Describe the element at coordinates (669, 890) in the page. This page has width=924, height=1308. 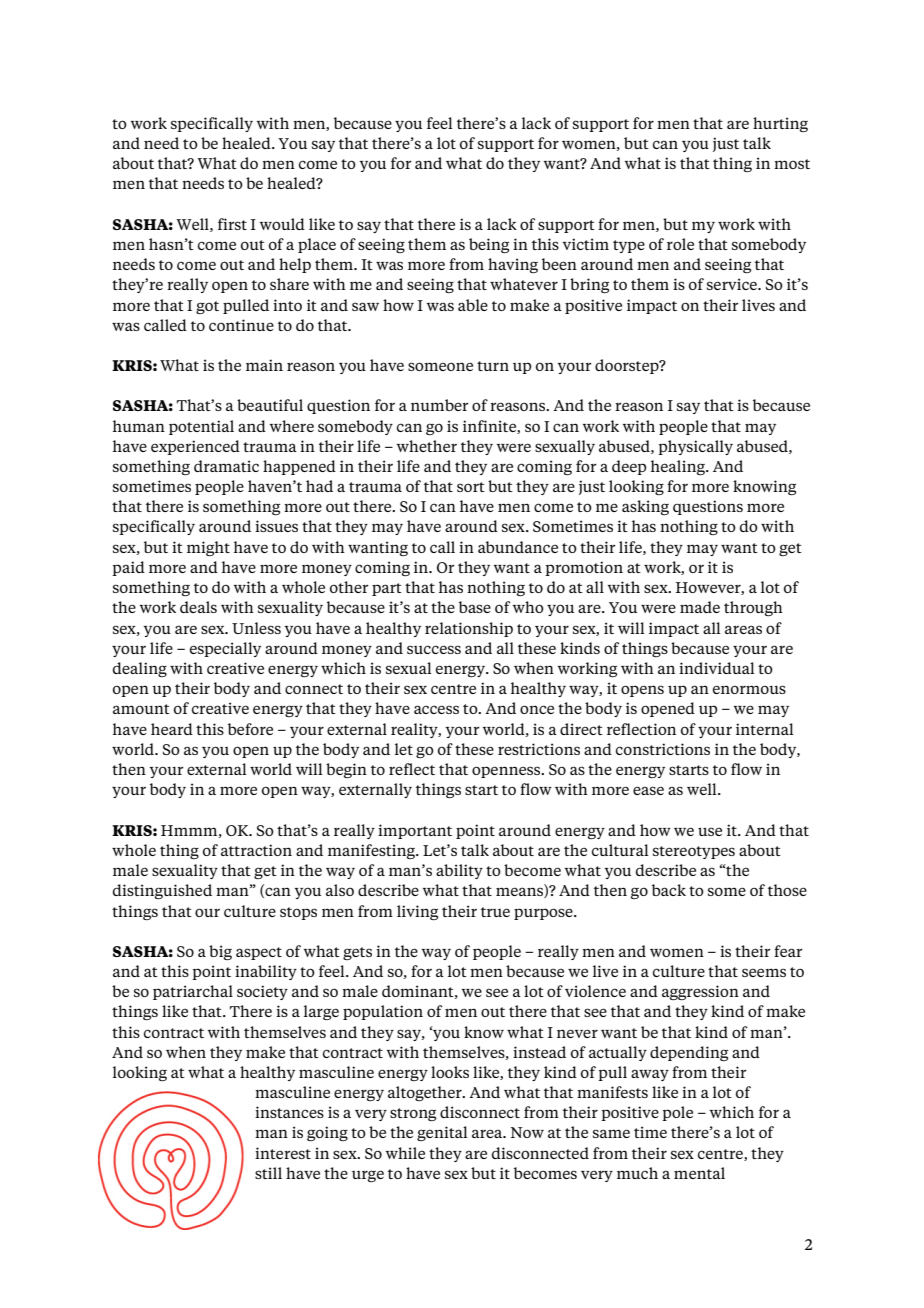
I see `back` at that location.
